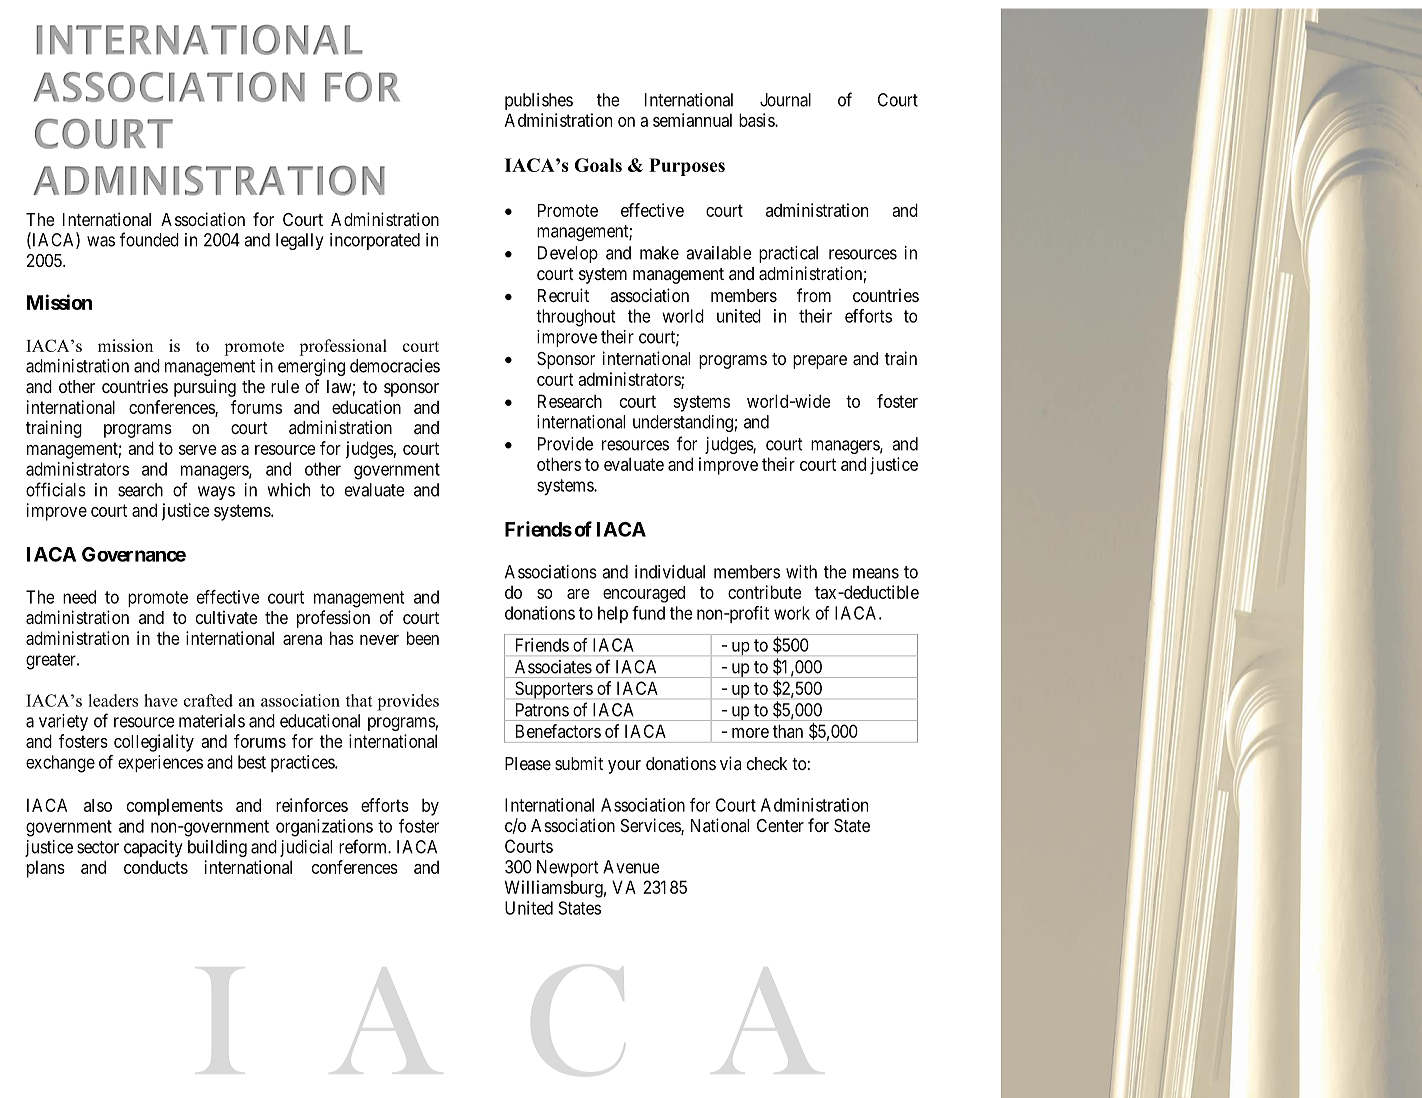  I want to click on capacity, so click(153, 848).
